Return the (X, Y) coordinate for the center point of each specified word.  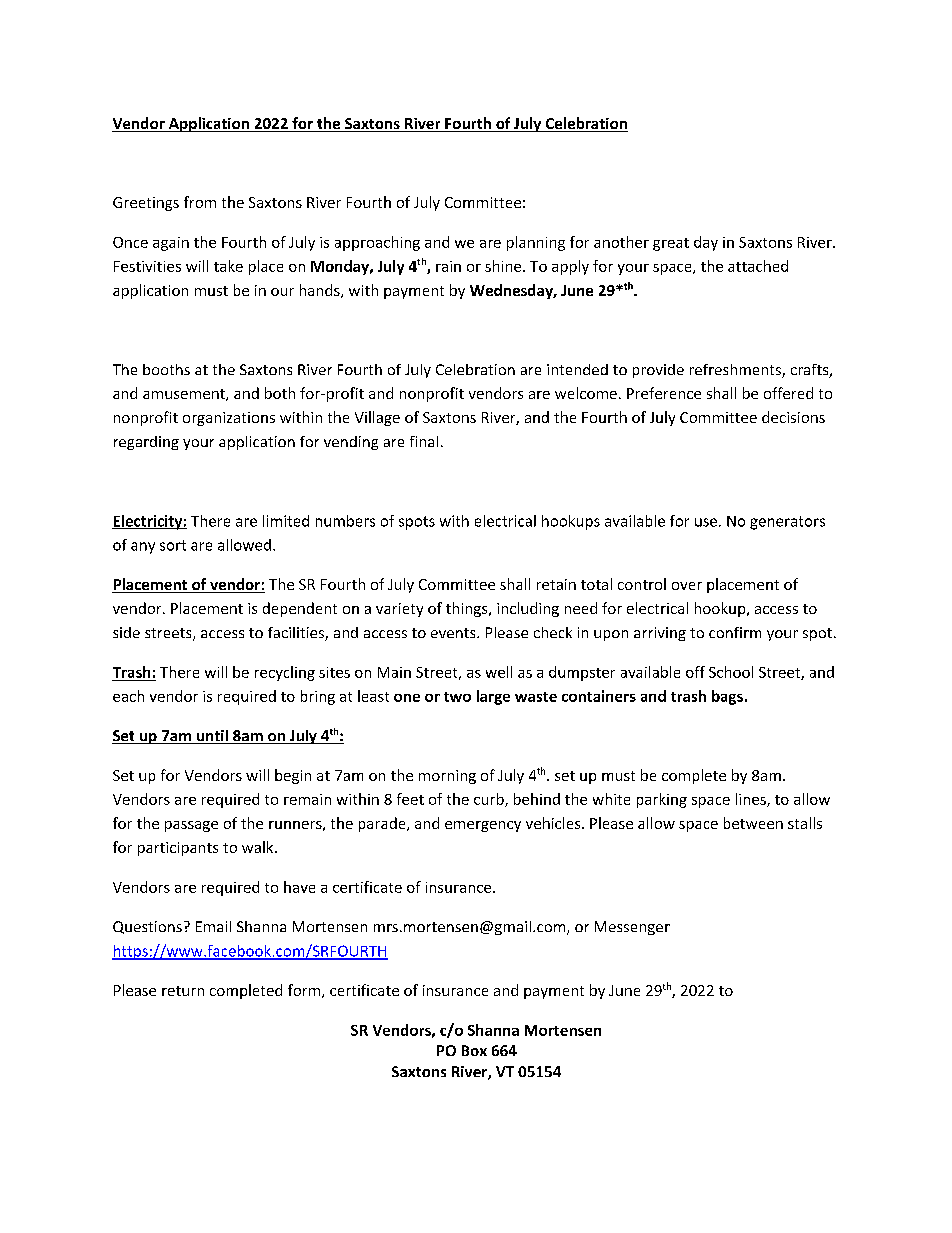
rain (448, 266)
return (183, 991)
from (200, 202)
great (671, 244)
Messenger (632, 928)
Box (474, 1050)
